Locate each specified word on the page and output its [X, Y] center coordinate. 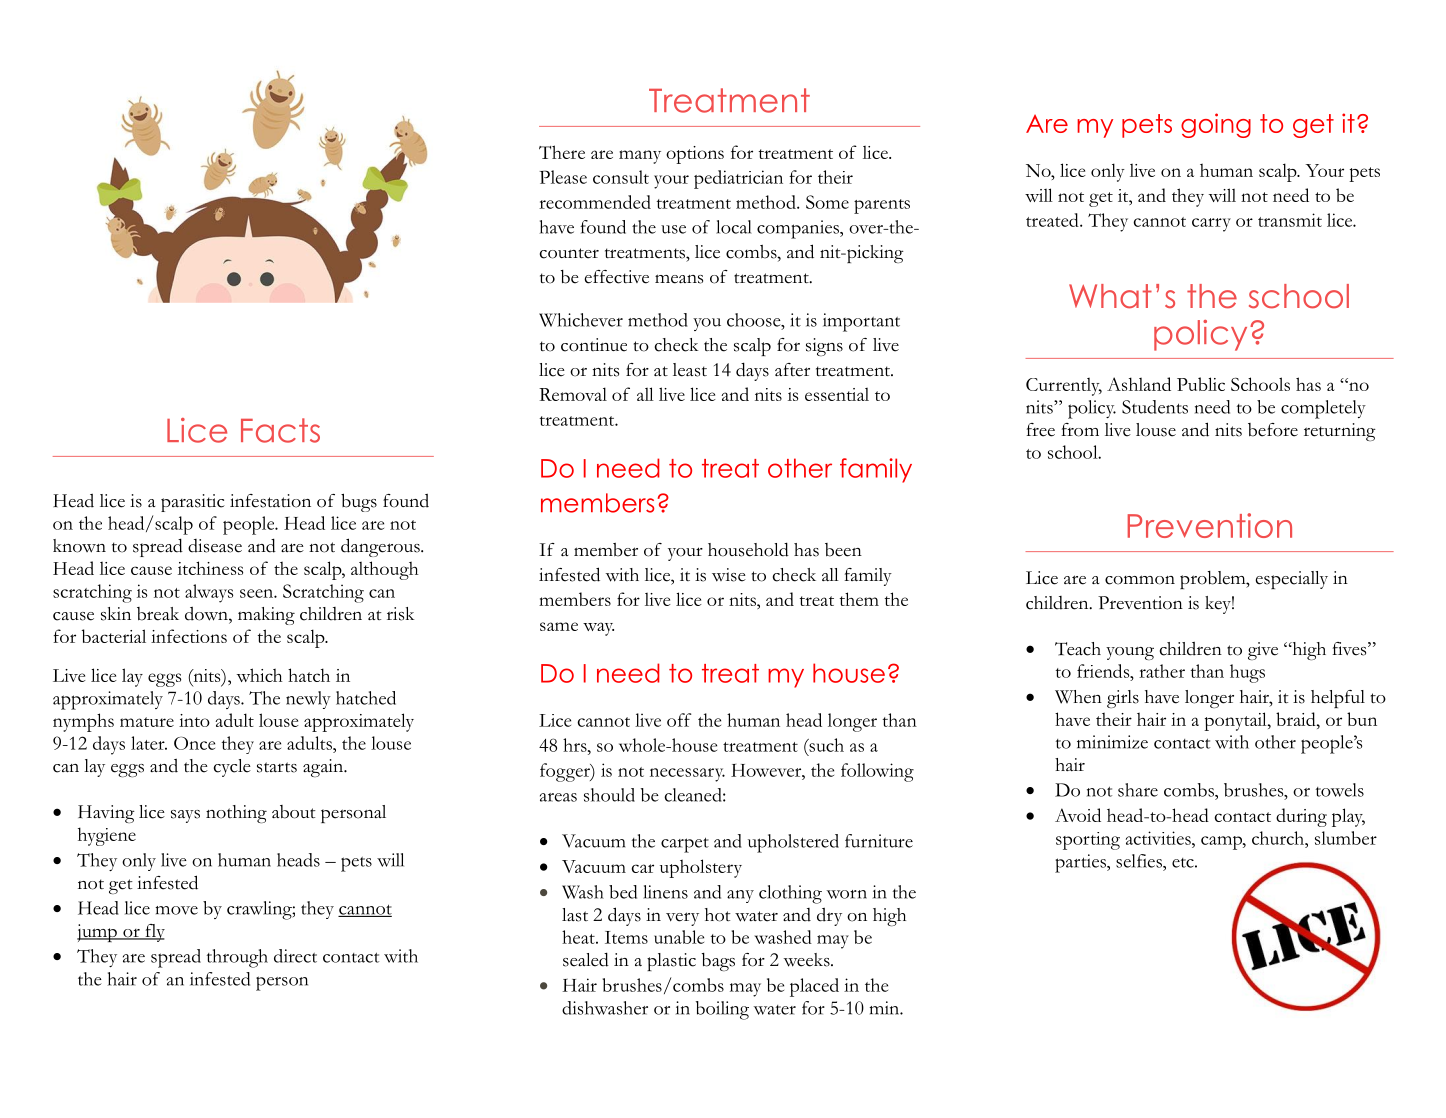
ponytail [1236, 721]
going [1216, 125]
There [562, 152]
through [237, 958]
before [1273, 430]
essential [837, 394]
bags [718, 962]
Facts [280, 430]
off [679, 720]
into [194, 720]
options [695, 155]
